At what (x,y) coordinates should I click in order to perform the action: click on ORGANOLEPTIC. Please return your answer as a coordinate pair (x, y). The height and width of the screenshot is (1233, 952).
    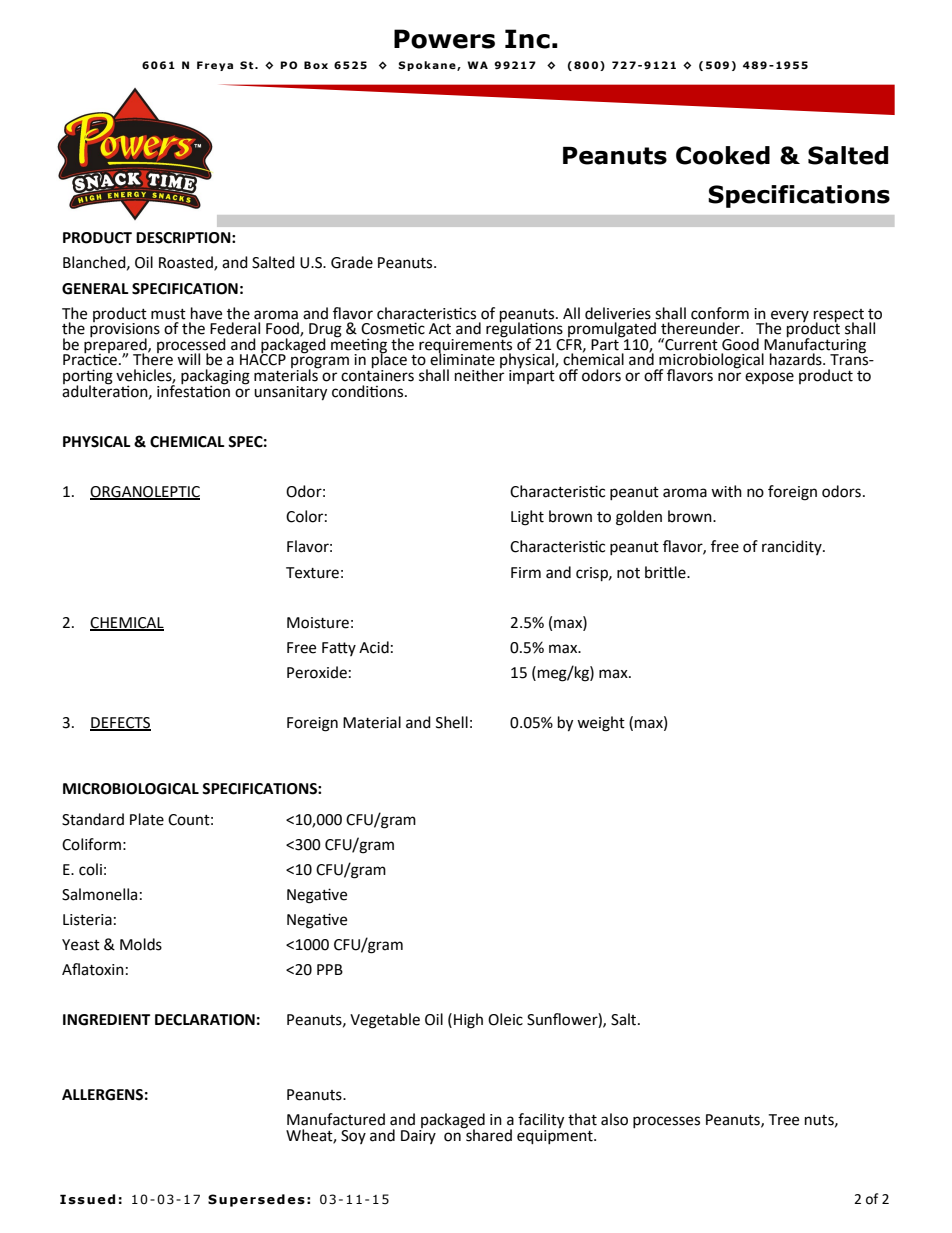
    Looking at the image, I should click on (145, 493).
